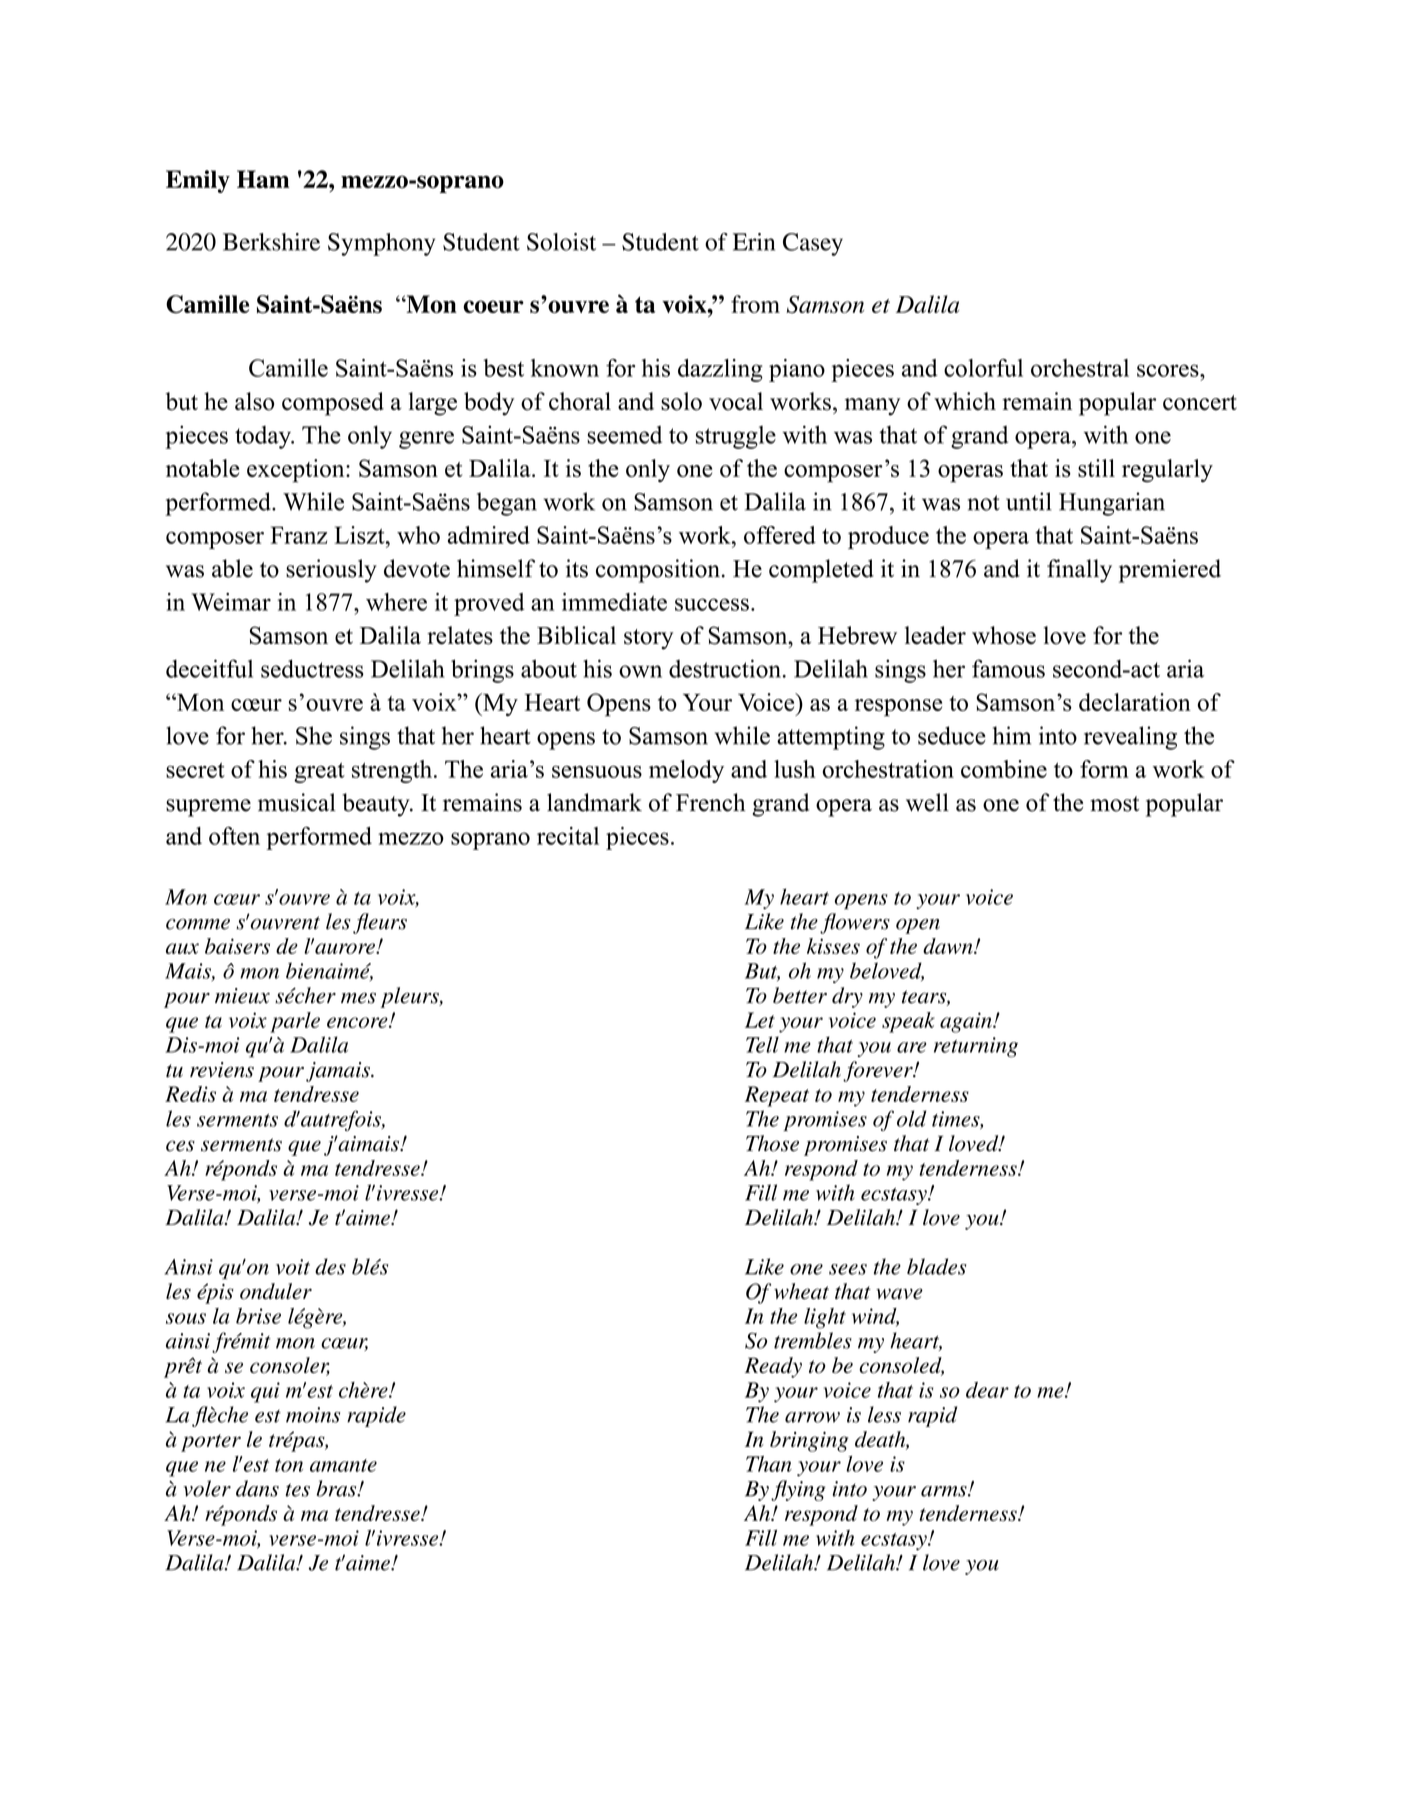 This page has width=1407, height=1820. I want to click on Berkshire, so click(271, 242).
